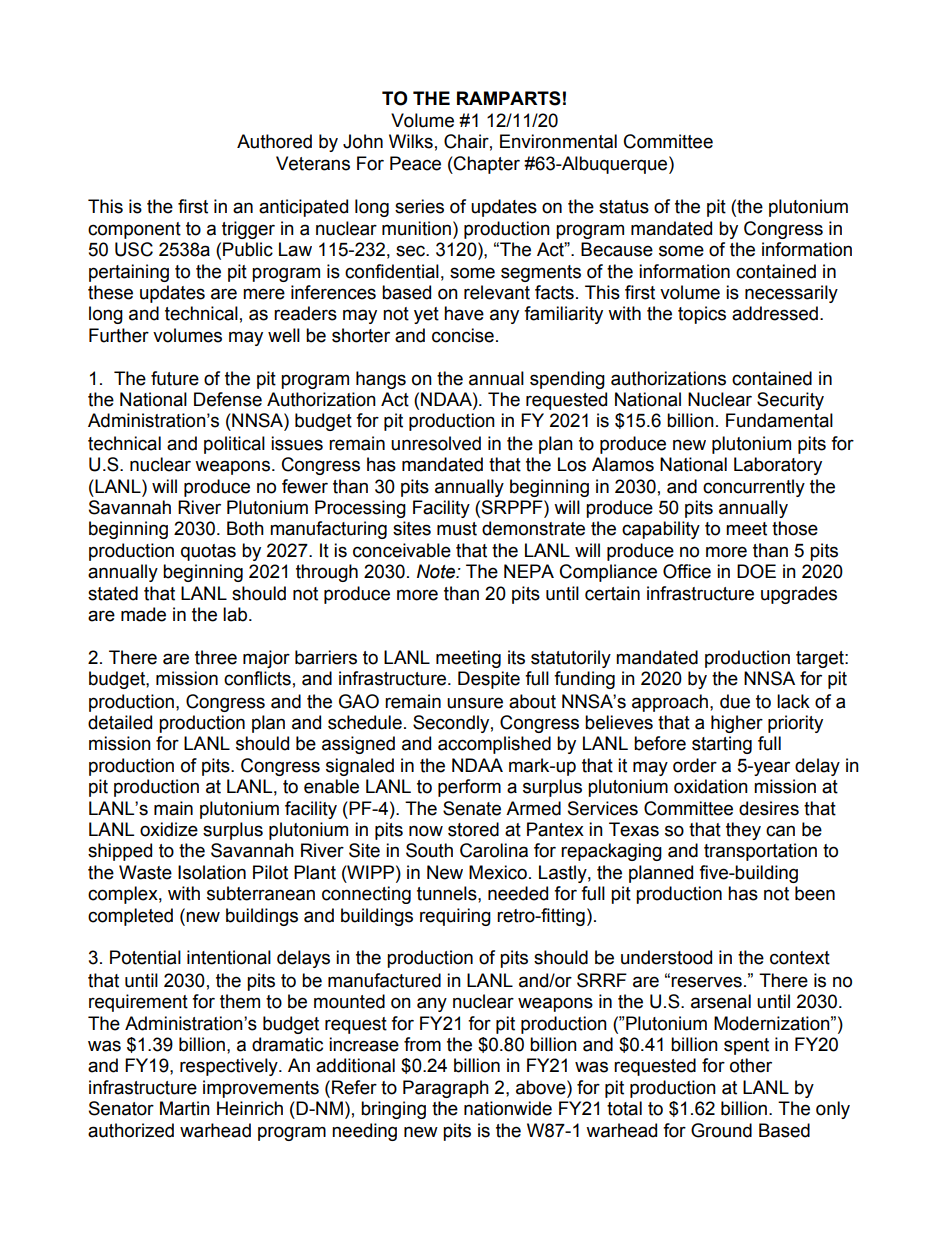 The image size is (952, 1233). Describe the element at coordinates (185, 1108) in the screenshot. I see `Martin` at that location.
